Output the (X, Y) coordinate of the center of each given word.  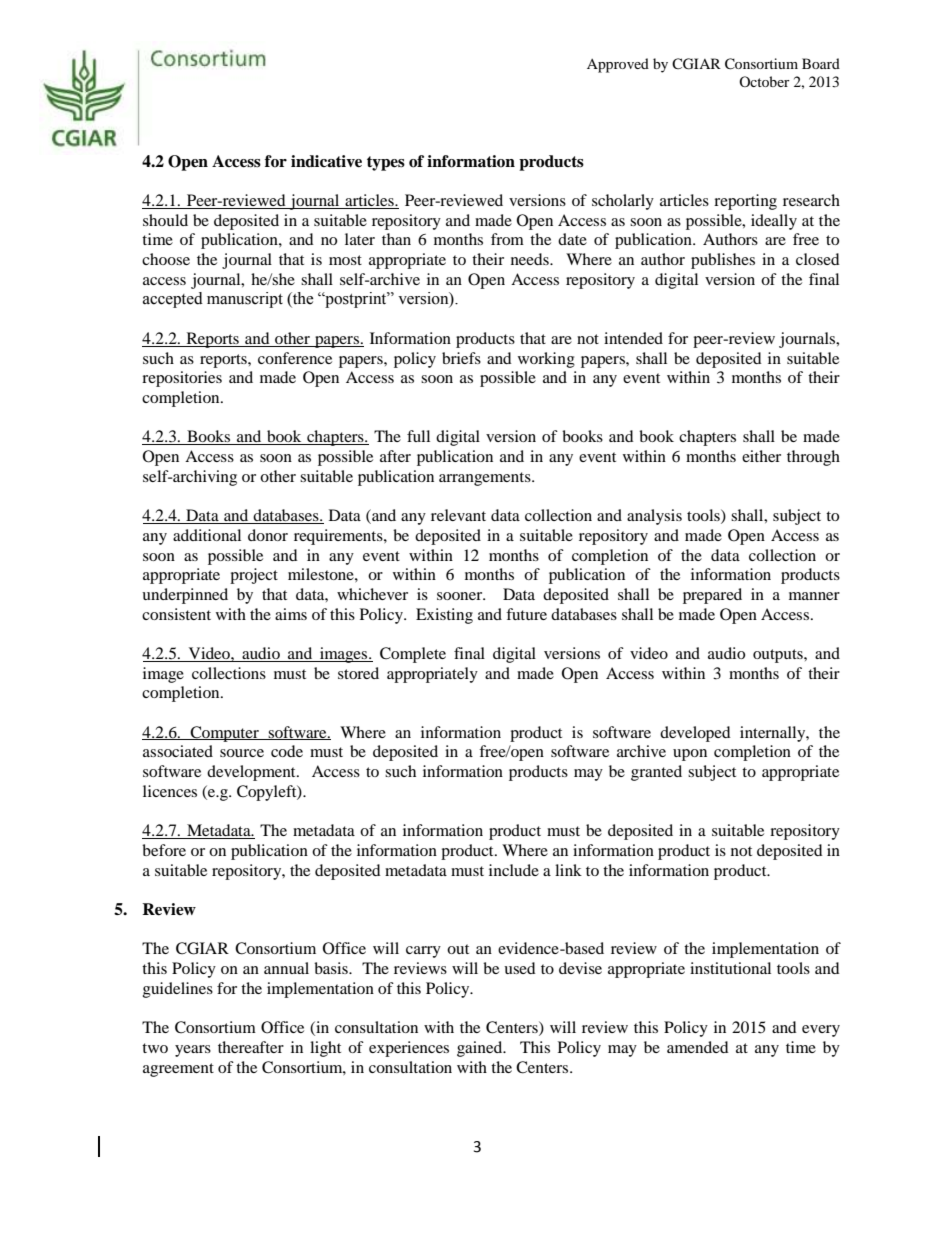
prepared (712, 596)
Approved (618, 65)
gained (481, 1049)
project (254, 576)
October (764, 81)
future (526, 614)
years (193, 1051)
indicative (326, 161)
